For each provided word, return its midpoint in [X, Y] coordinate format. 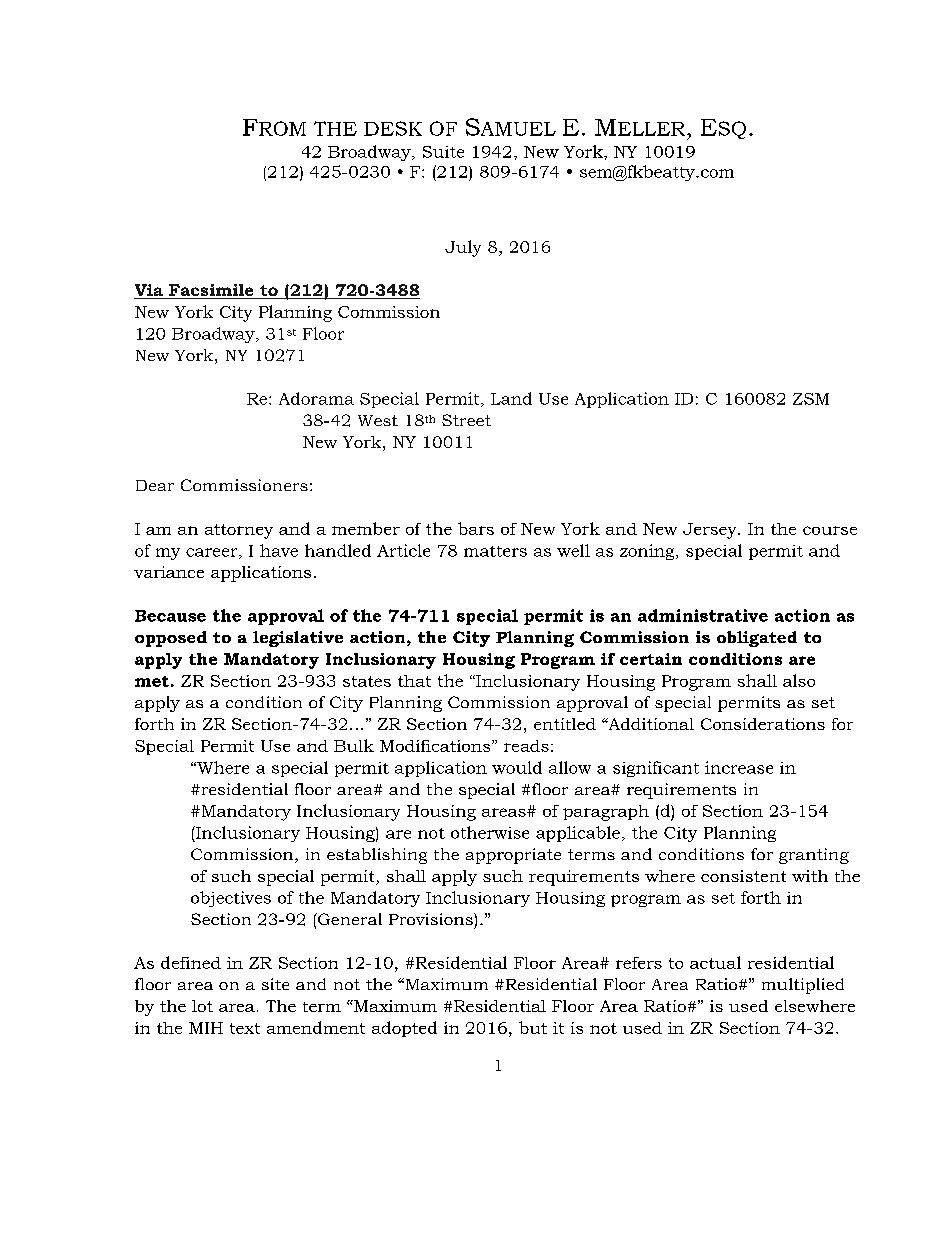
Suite [443, 152]
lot [202, 1006]
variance [169, 572]
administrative [703, 615]
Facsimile [211, 291]
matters [495, 551]
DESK [393, 128]
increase [739, 767]
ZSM [811, 399]
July [463, 248]
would [517, 767]
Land [511, 398]
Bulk [354, 745]
